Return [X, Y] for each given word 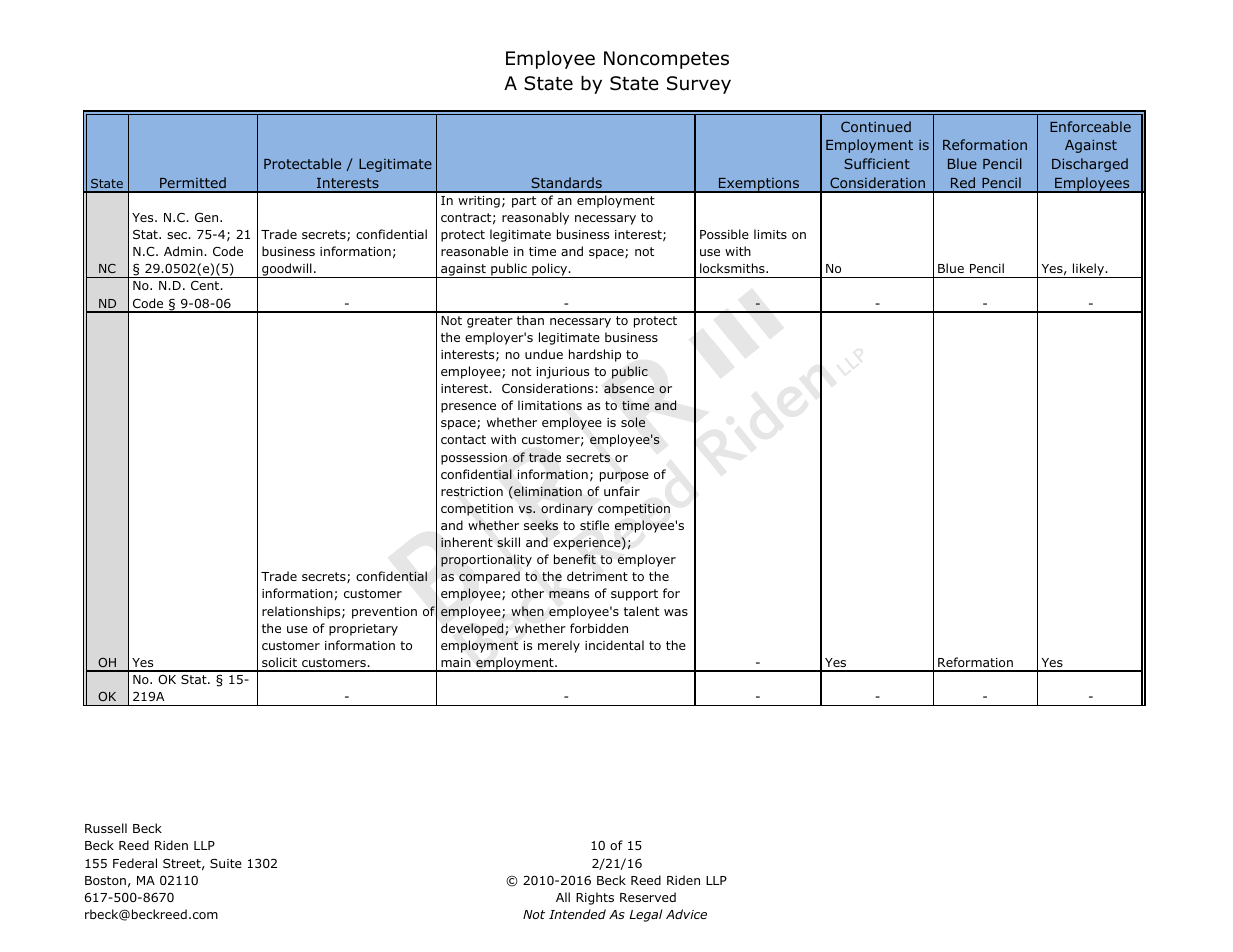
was [676, 612]
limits [770, 234]
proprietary [363, 630]
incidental [614, 645]
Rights [595, 898]
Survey [699, 85]
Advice [686, 914]
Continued [876, 126]
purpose [624, 477]
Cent [206, 285]
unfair [622, 491]
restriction [472, 491]
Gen [208, 217]
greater [490, 322]
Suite [226, 863]
